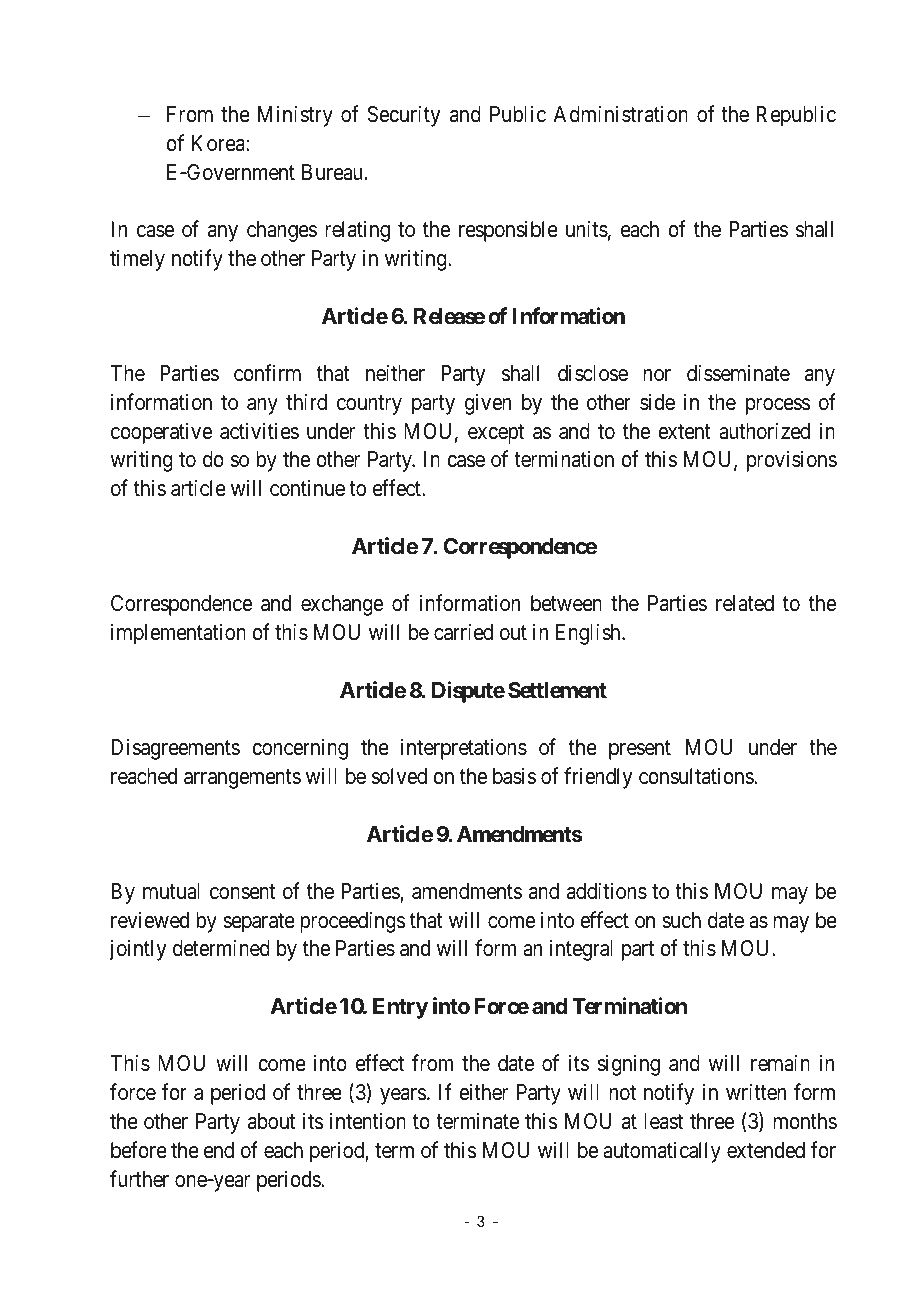  What do you see at coordinates (621, 114) in the screenshot?
I see `Administration` at bounding box center [621, 114].
